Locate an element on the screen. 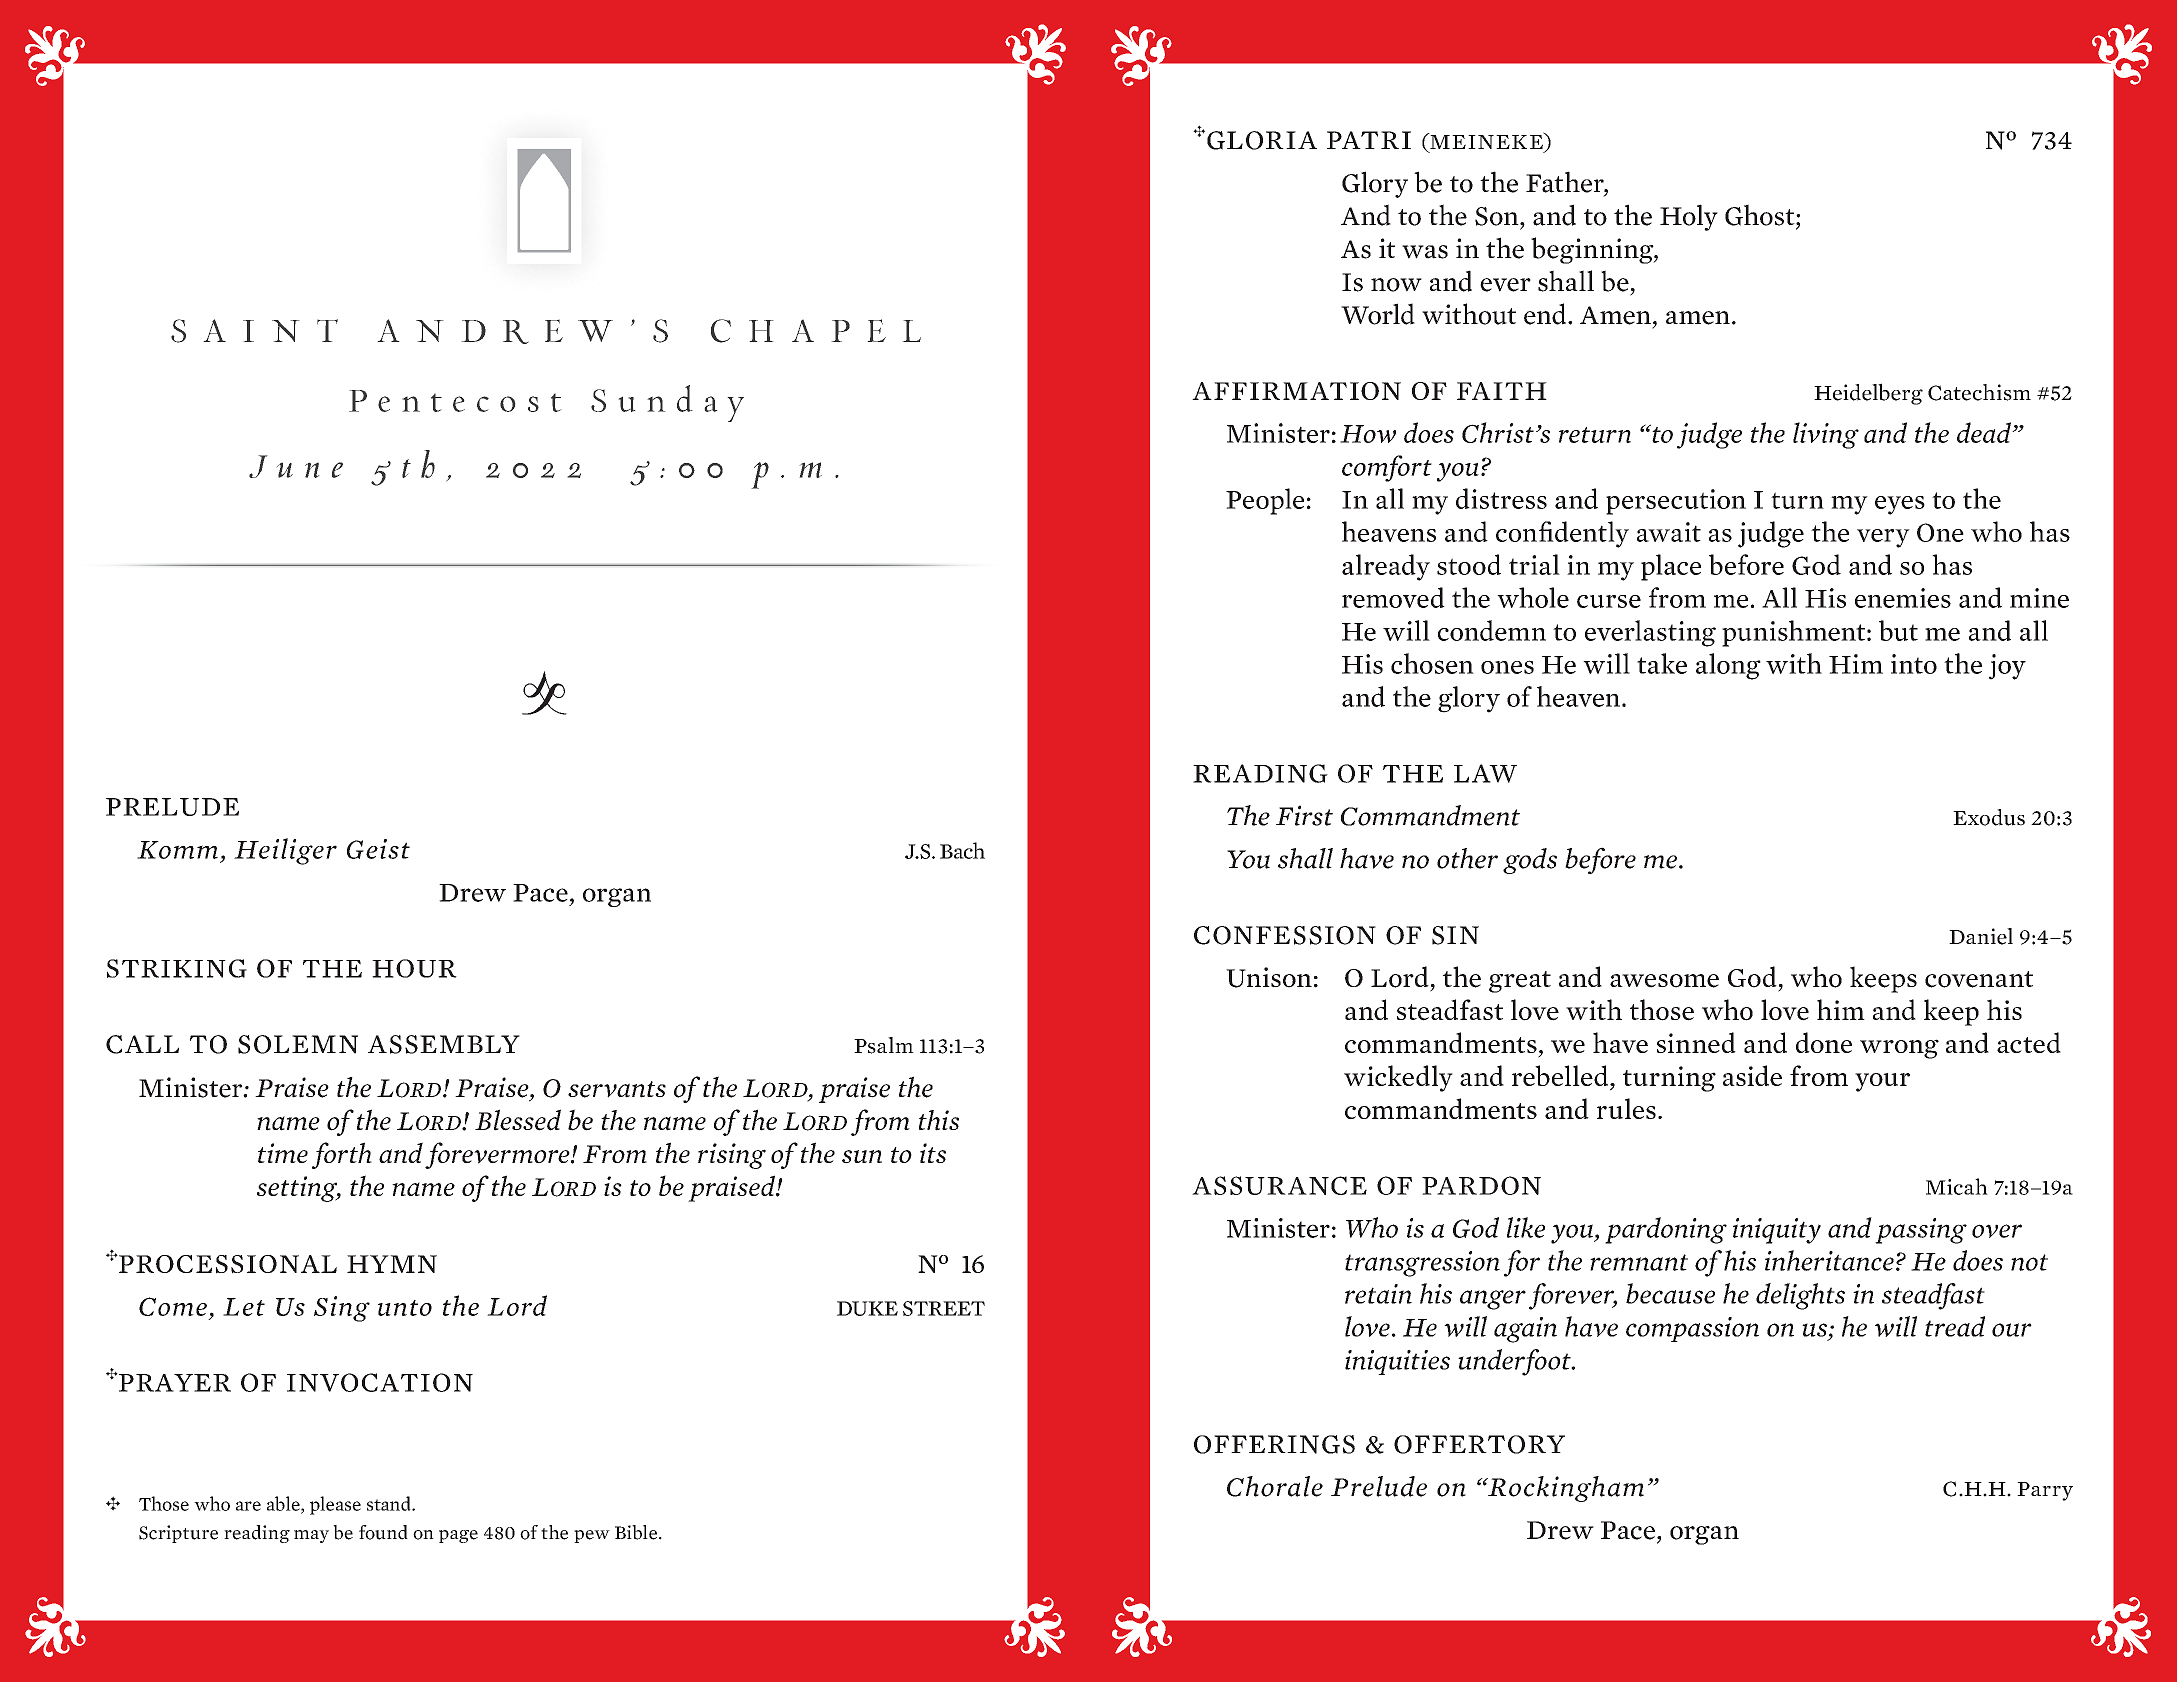  Geist is located at coordinates (378, 849).
